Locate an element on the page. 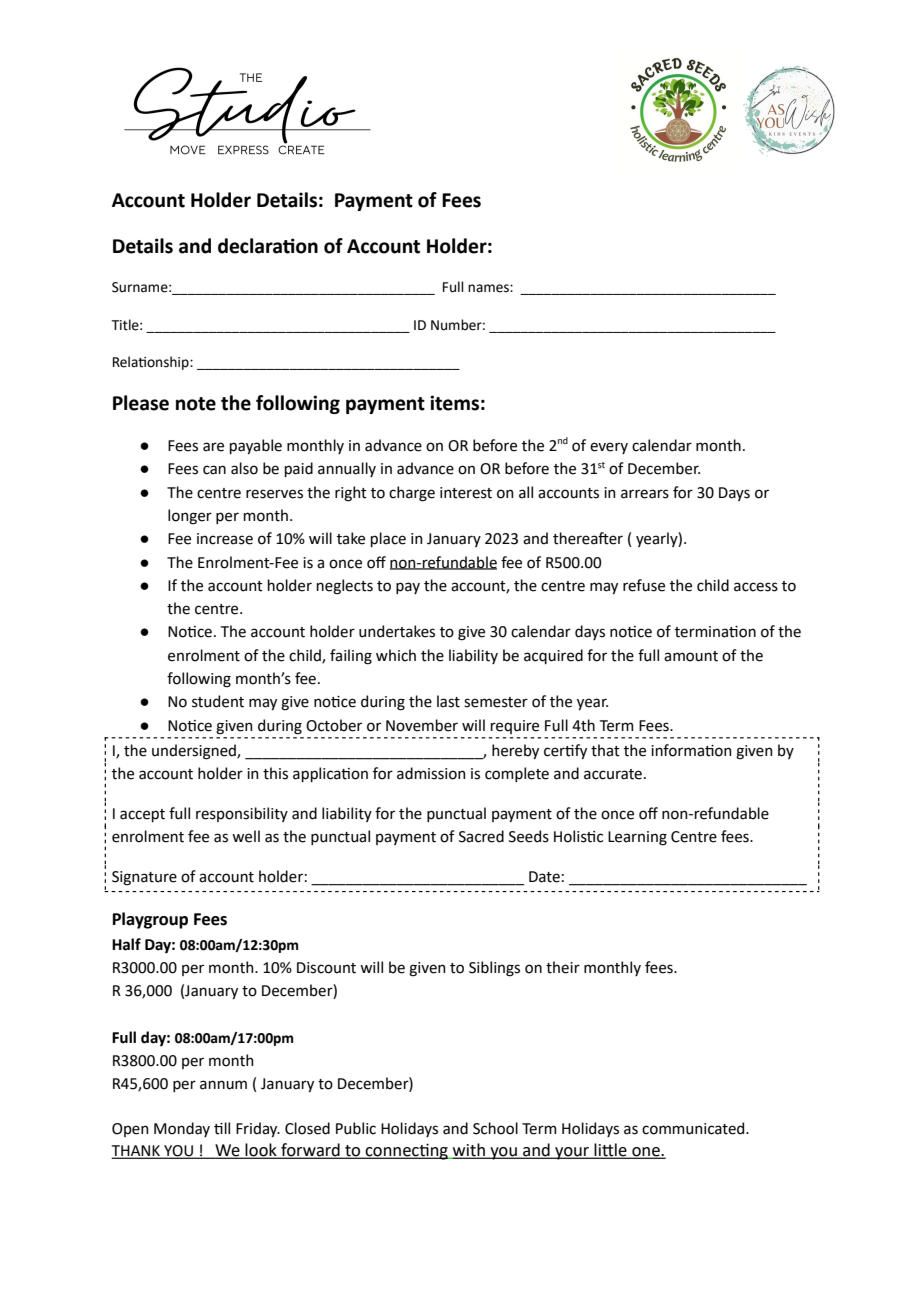 The height and width of the document is (1310, 924). note is located at coordinates (196, 404).
